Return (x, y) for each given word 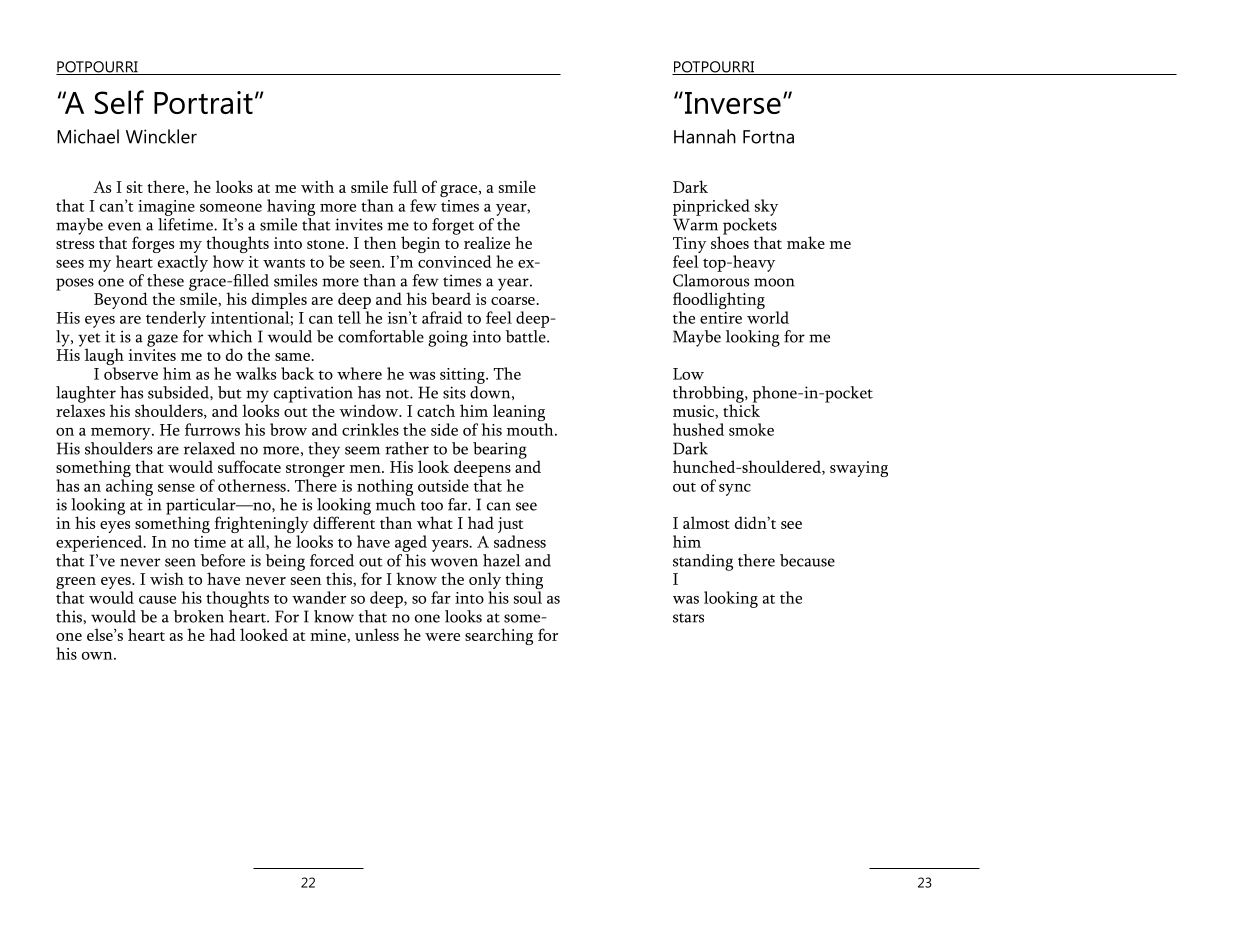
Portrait (203, 102)
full (405, 186)
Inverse (733, 103)
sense (176, 488)
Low (688, 374)
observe (131, 373)
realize (487, 242)
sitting (463, 376)
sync (735, 490)
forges (153, 244)
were (442, 637)
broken (199, 616)
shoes (730, 241)
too (432, 506)
